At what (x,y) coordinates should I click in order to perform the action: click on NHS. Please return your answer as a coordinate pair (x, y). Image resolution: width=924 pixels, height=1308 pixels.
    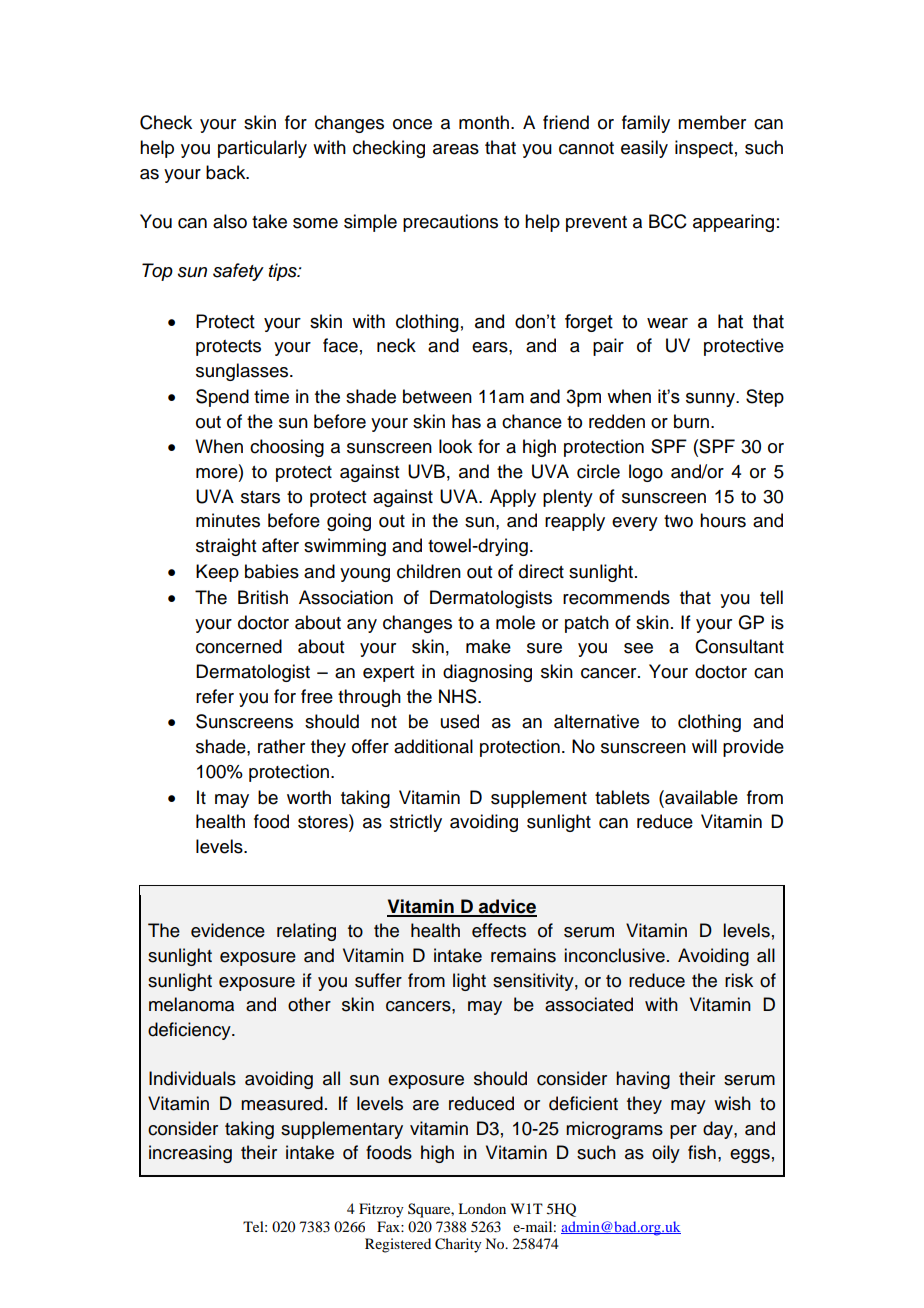
    Looking at the image, I should click on (459, 696).
